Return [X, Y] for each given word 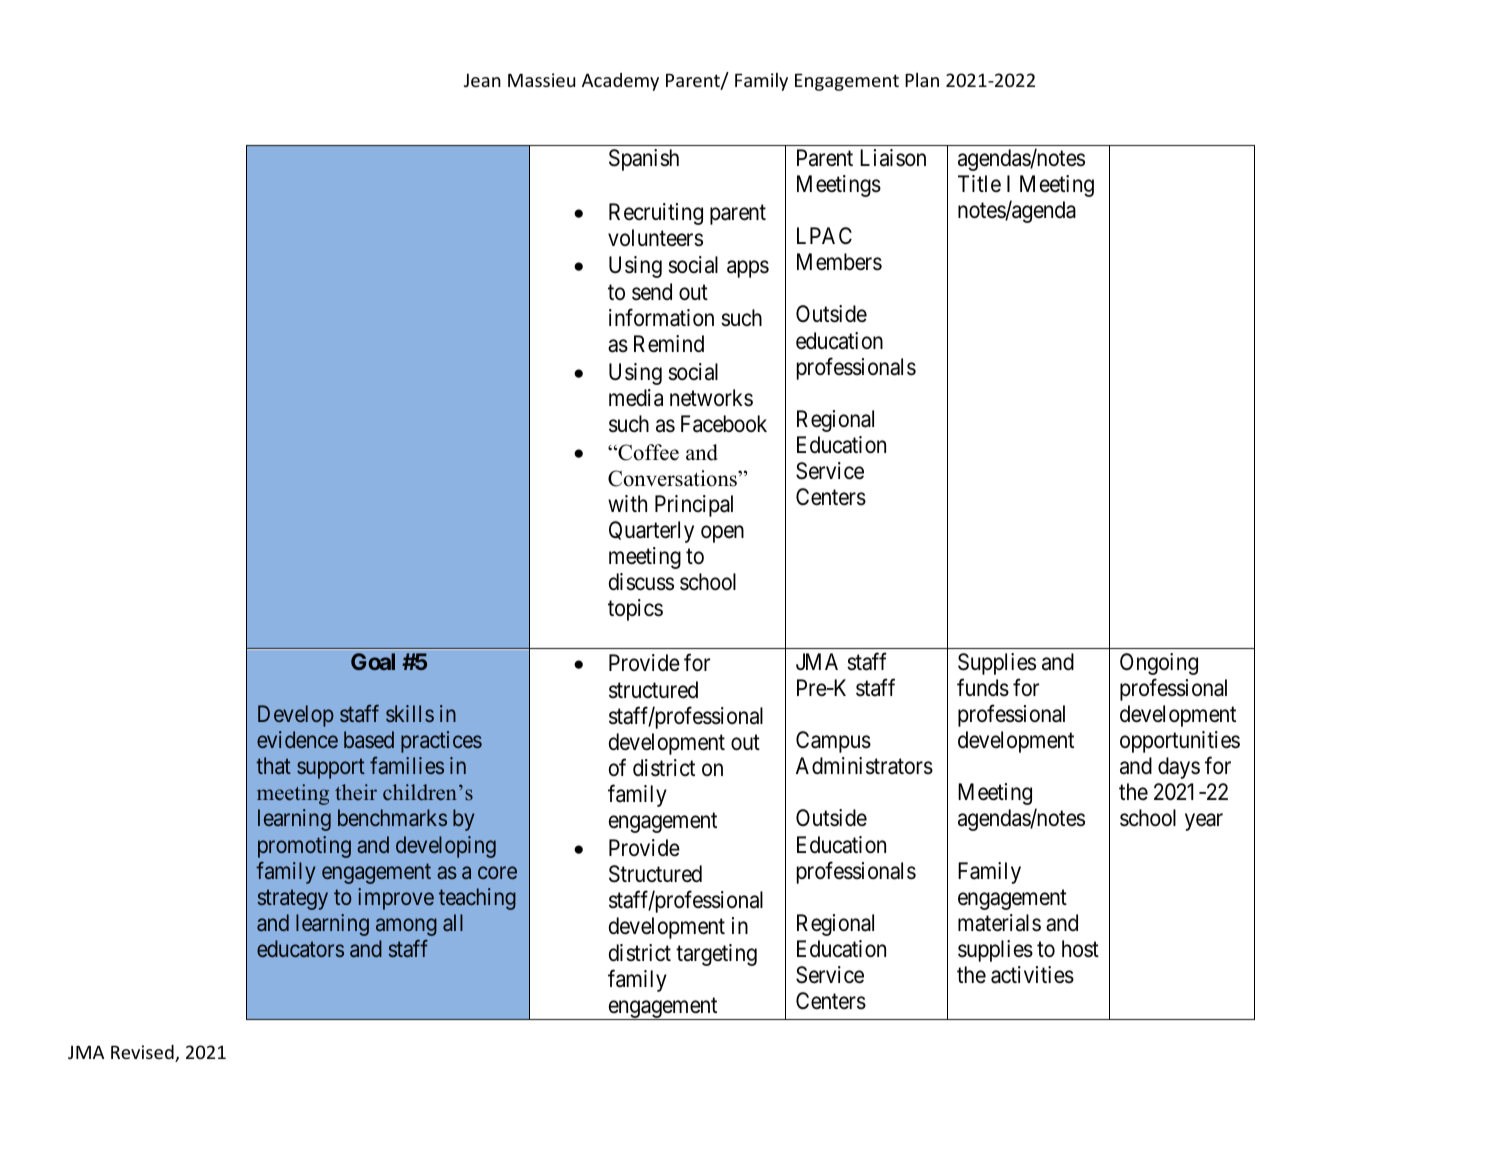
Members [839, 262]
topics [635, 610]
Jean [482, 80]
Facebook [724, 424]
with [627, 503]
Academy [620, 82]
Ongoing [1159, 664]
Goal [373, 661]
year [1204, 822]
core [497, 872]
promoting [304, 847]
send [652, 292]
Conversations [673, 478]
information [661, 317]
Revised [143, 1053]
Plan [922, 80]
